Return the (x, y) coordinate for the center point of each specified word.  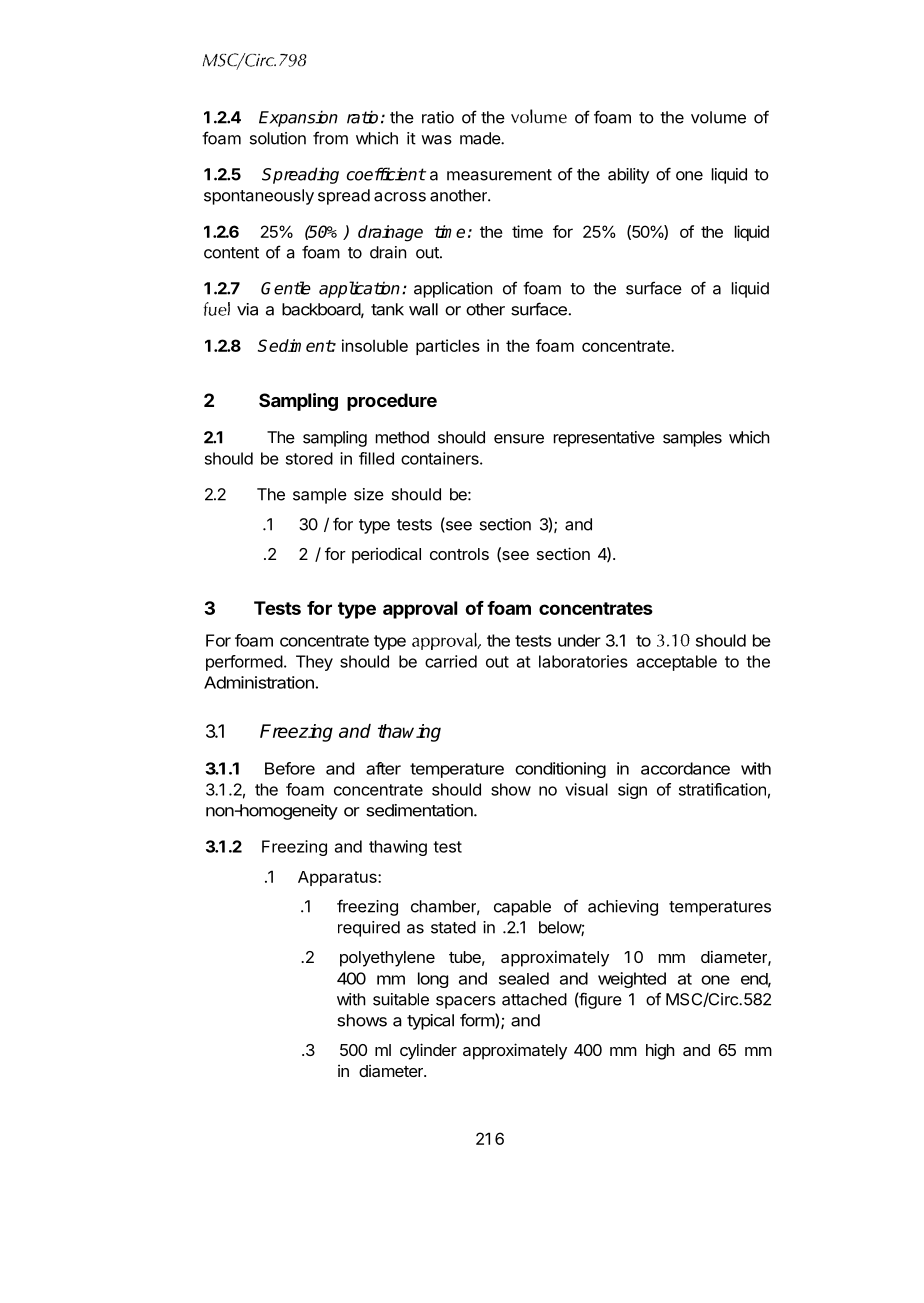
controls (459, 554)
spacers (466, 1002)
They (314, 663)
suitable (401, 999)
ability (628, 176)
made (481, 138)
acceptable (677, 663)
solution (278, 138)
